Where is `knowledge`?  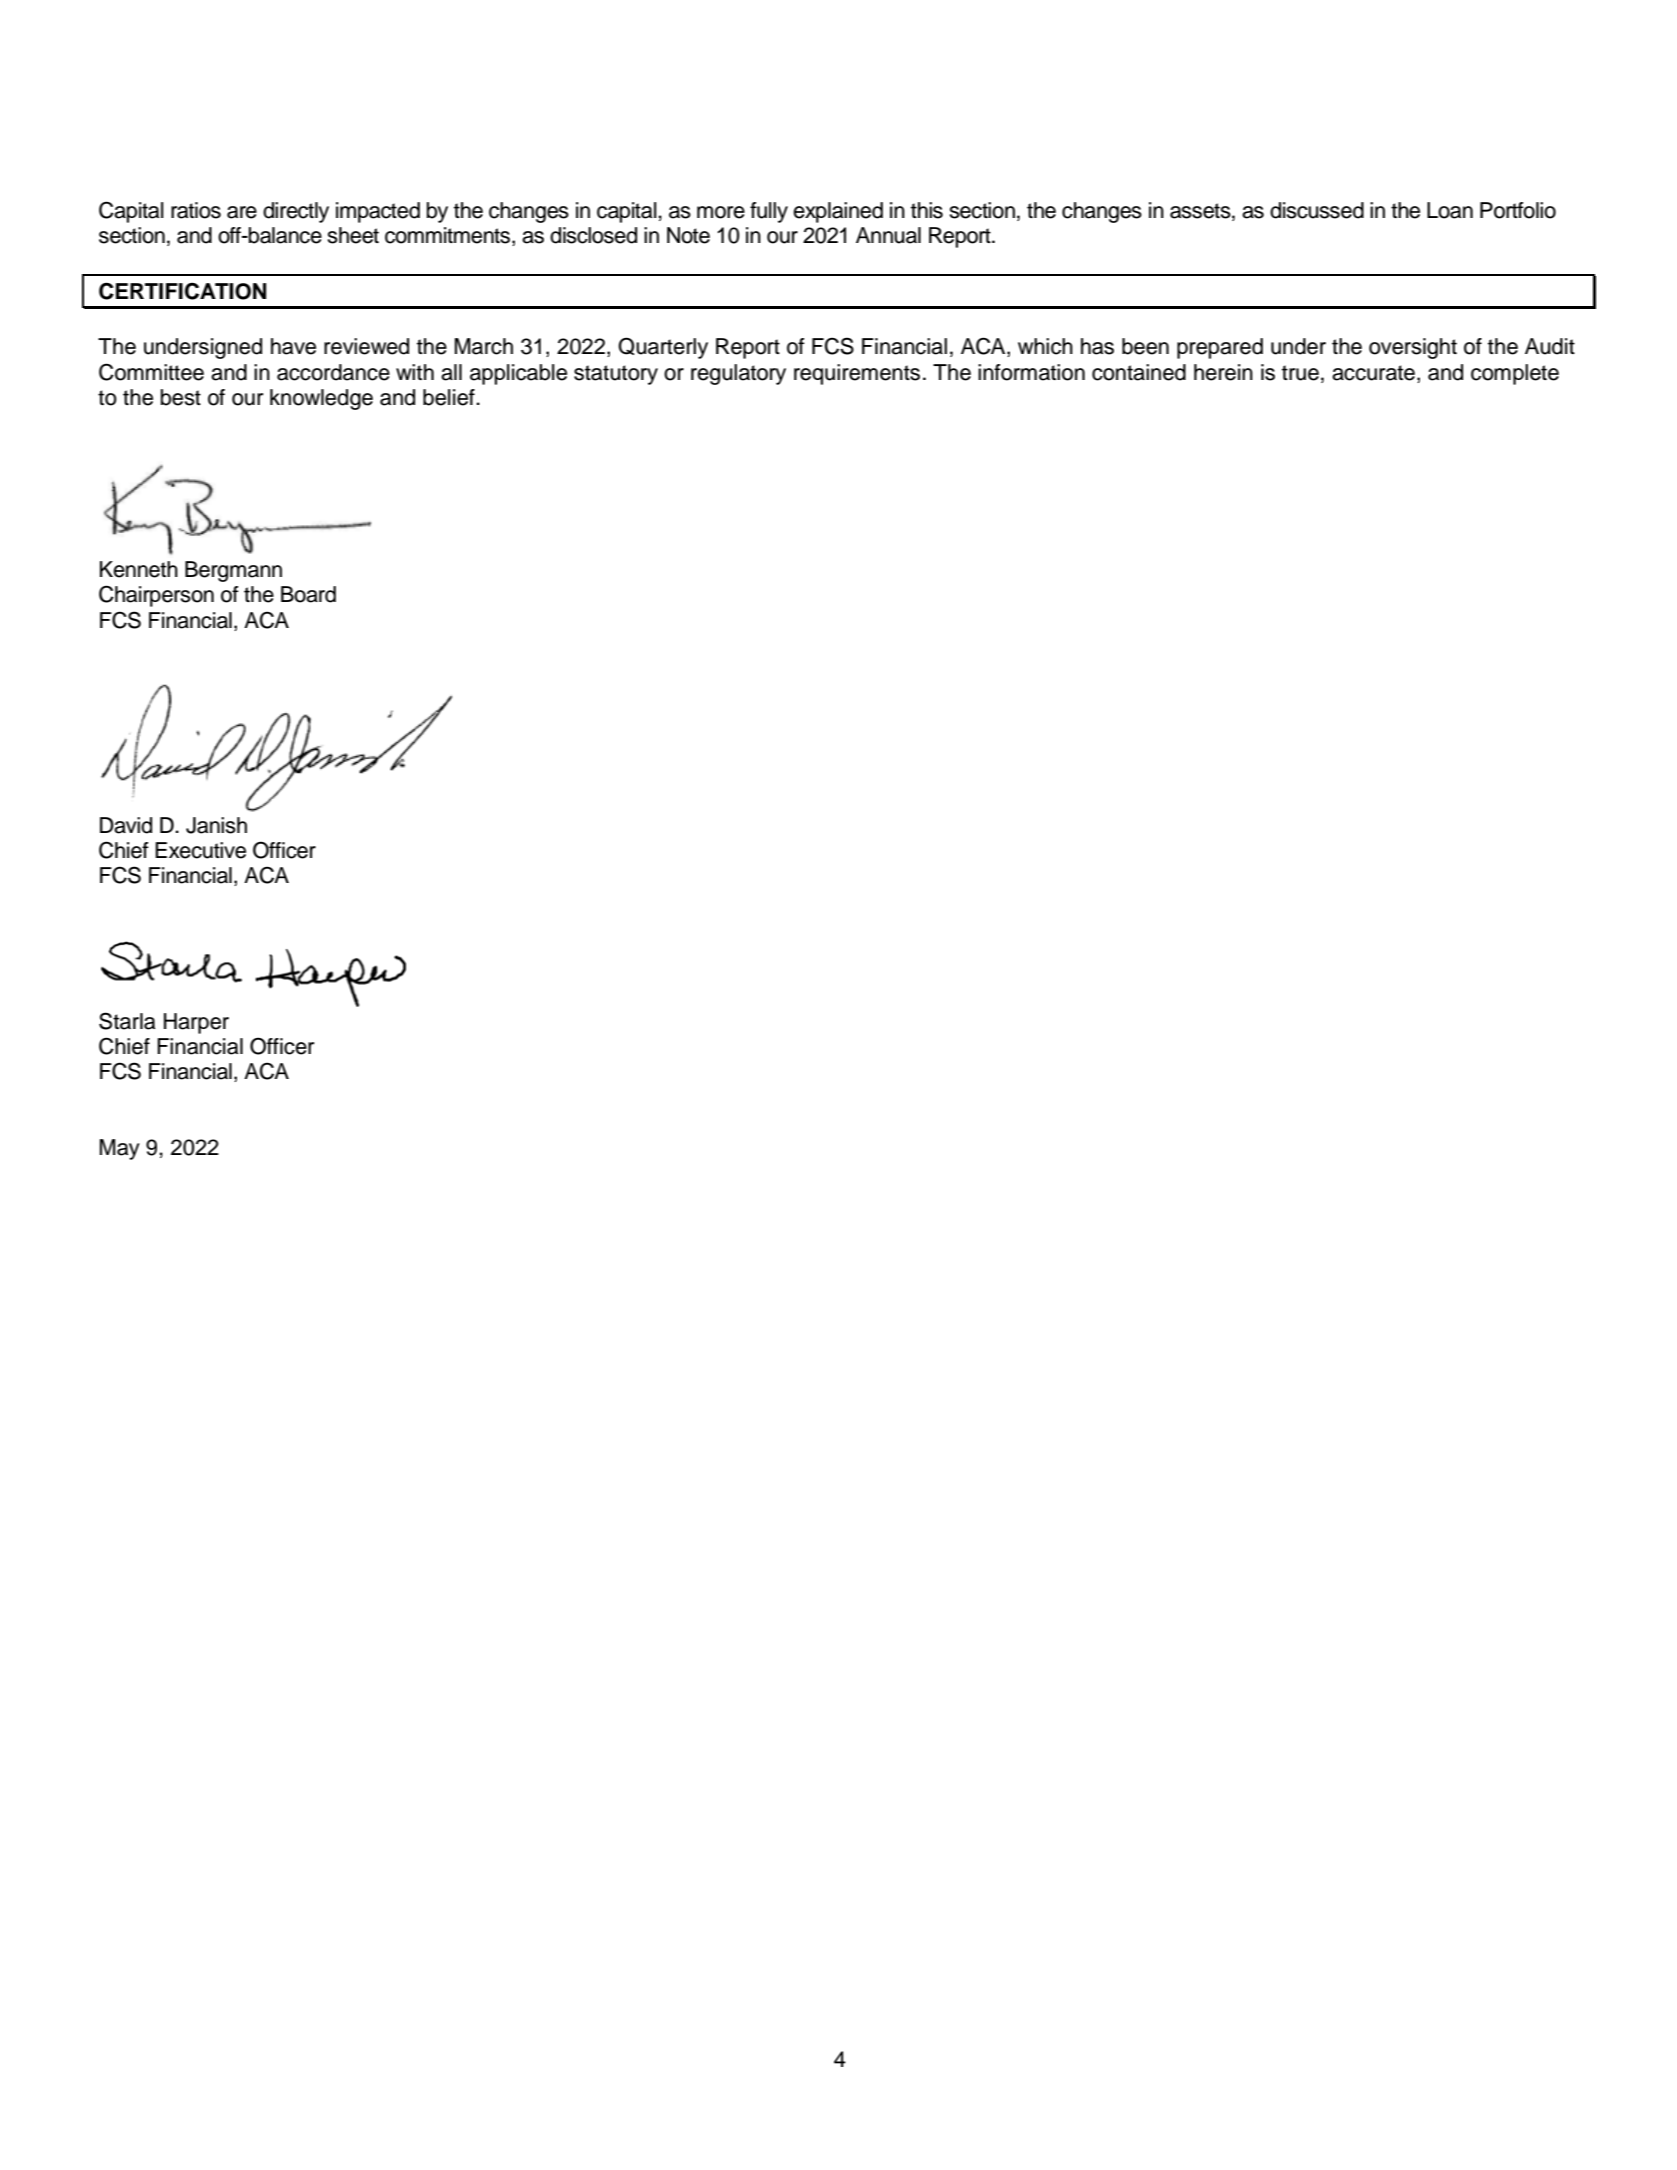
knowledge is located at coordinates (321, 399).
